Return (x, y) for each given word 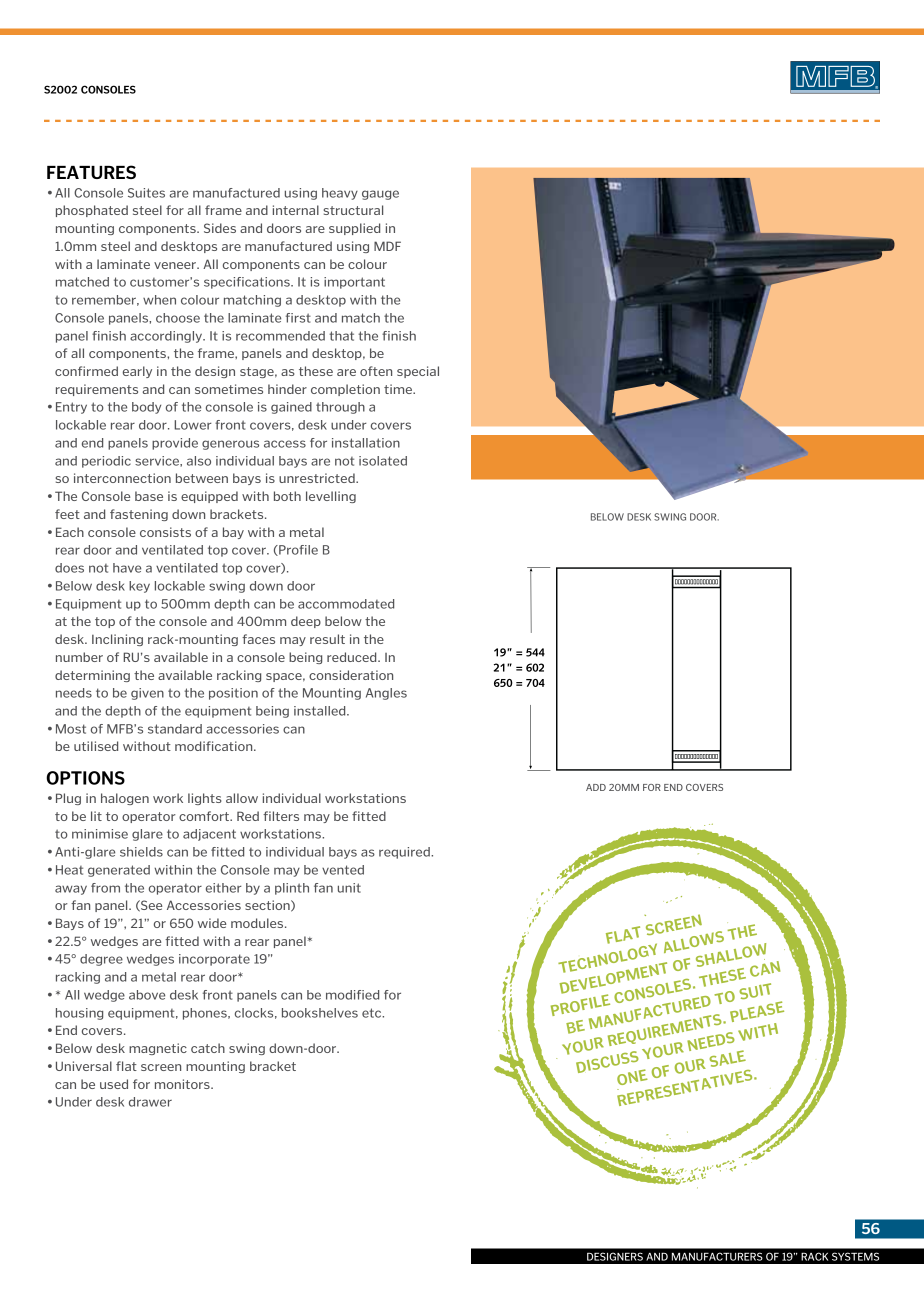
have (127, 568)
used (114, 1084)
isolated (383, 461)
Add (596, 787)
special (418, 372)
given (147, 694)
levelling (331, 497)
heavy (340, 194)
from (105, 888)
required (405, 853)
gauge (380, 195)
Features (91, 172)
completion (345, 390)
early (137, 372)
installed (321, 711)
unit (349, 888)
